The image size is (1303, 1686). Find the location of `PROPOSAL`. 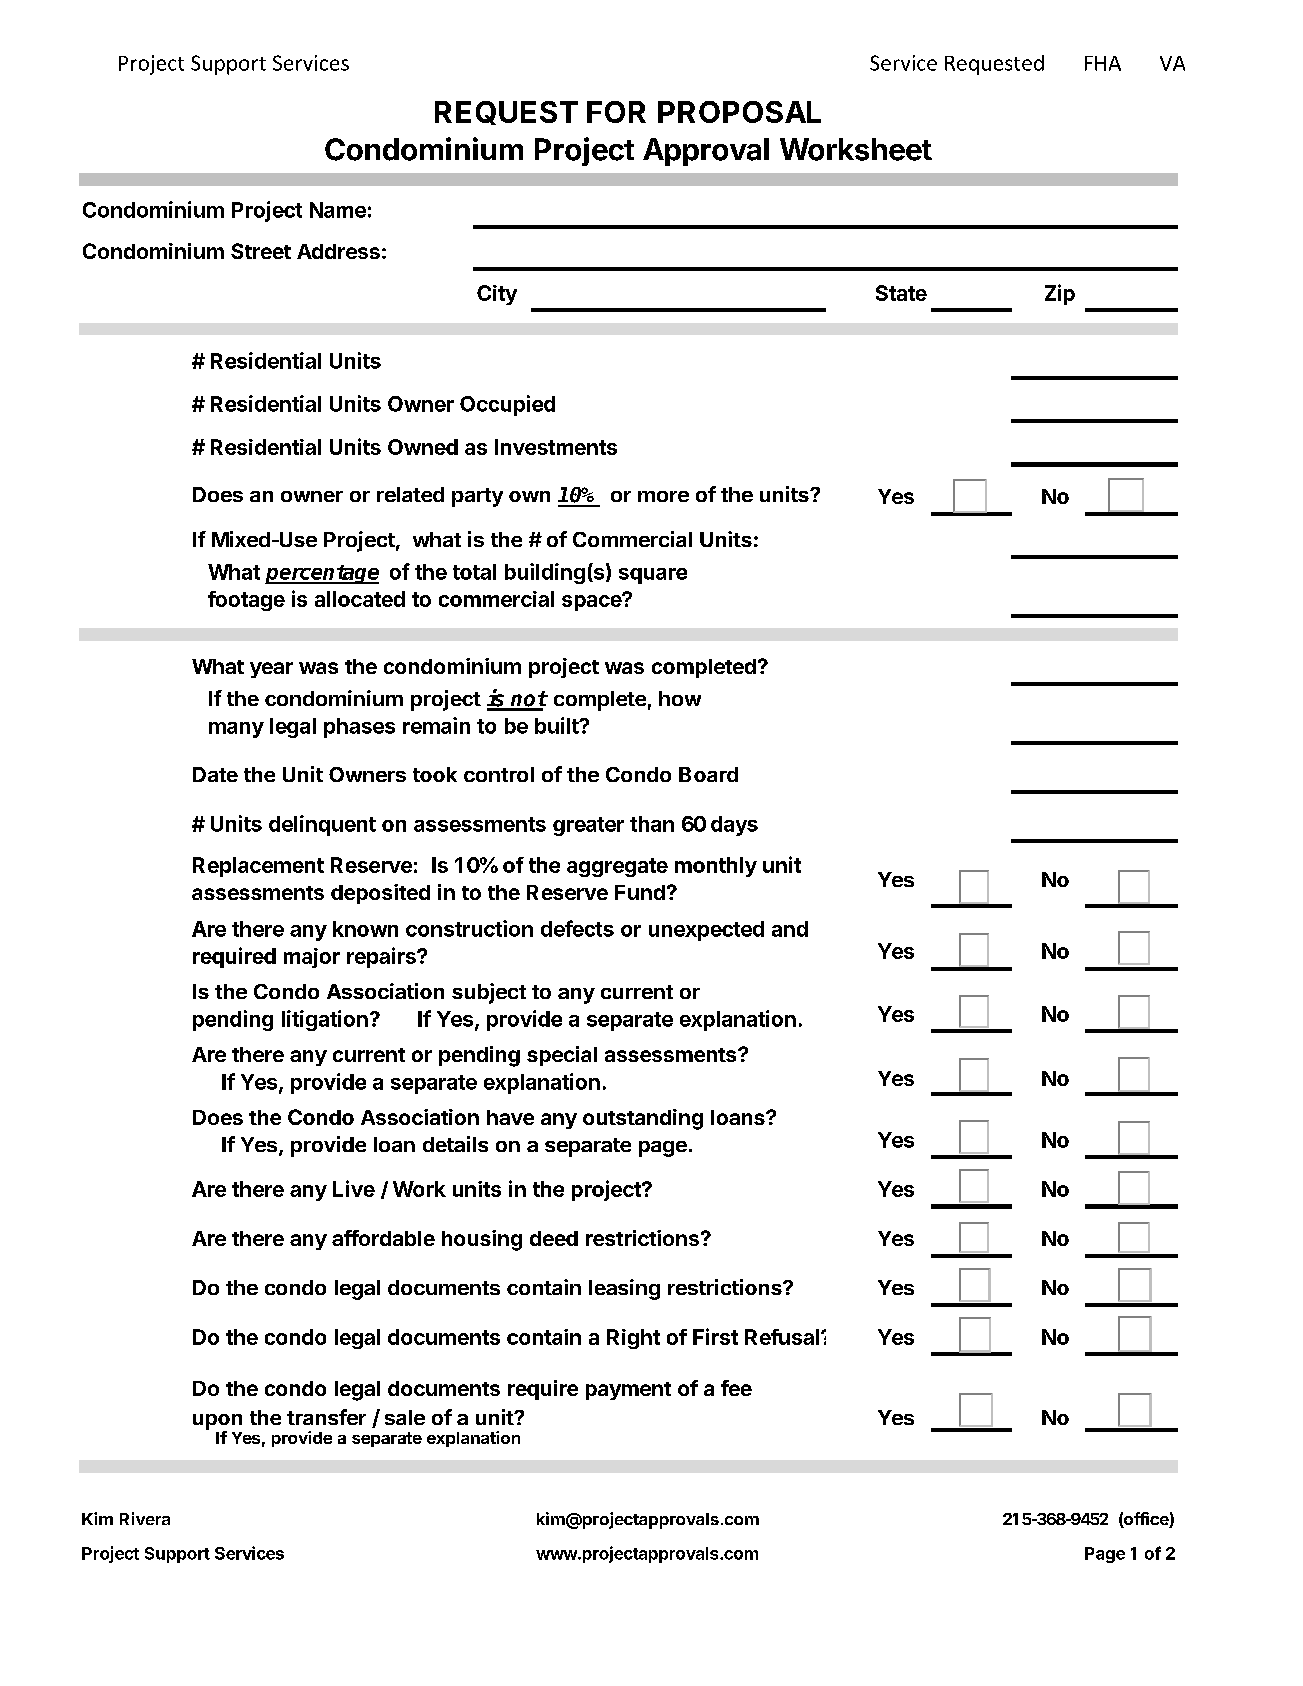

PROPOSAL is located at coordinates (739, 112).
